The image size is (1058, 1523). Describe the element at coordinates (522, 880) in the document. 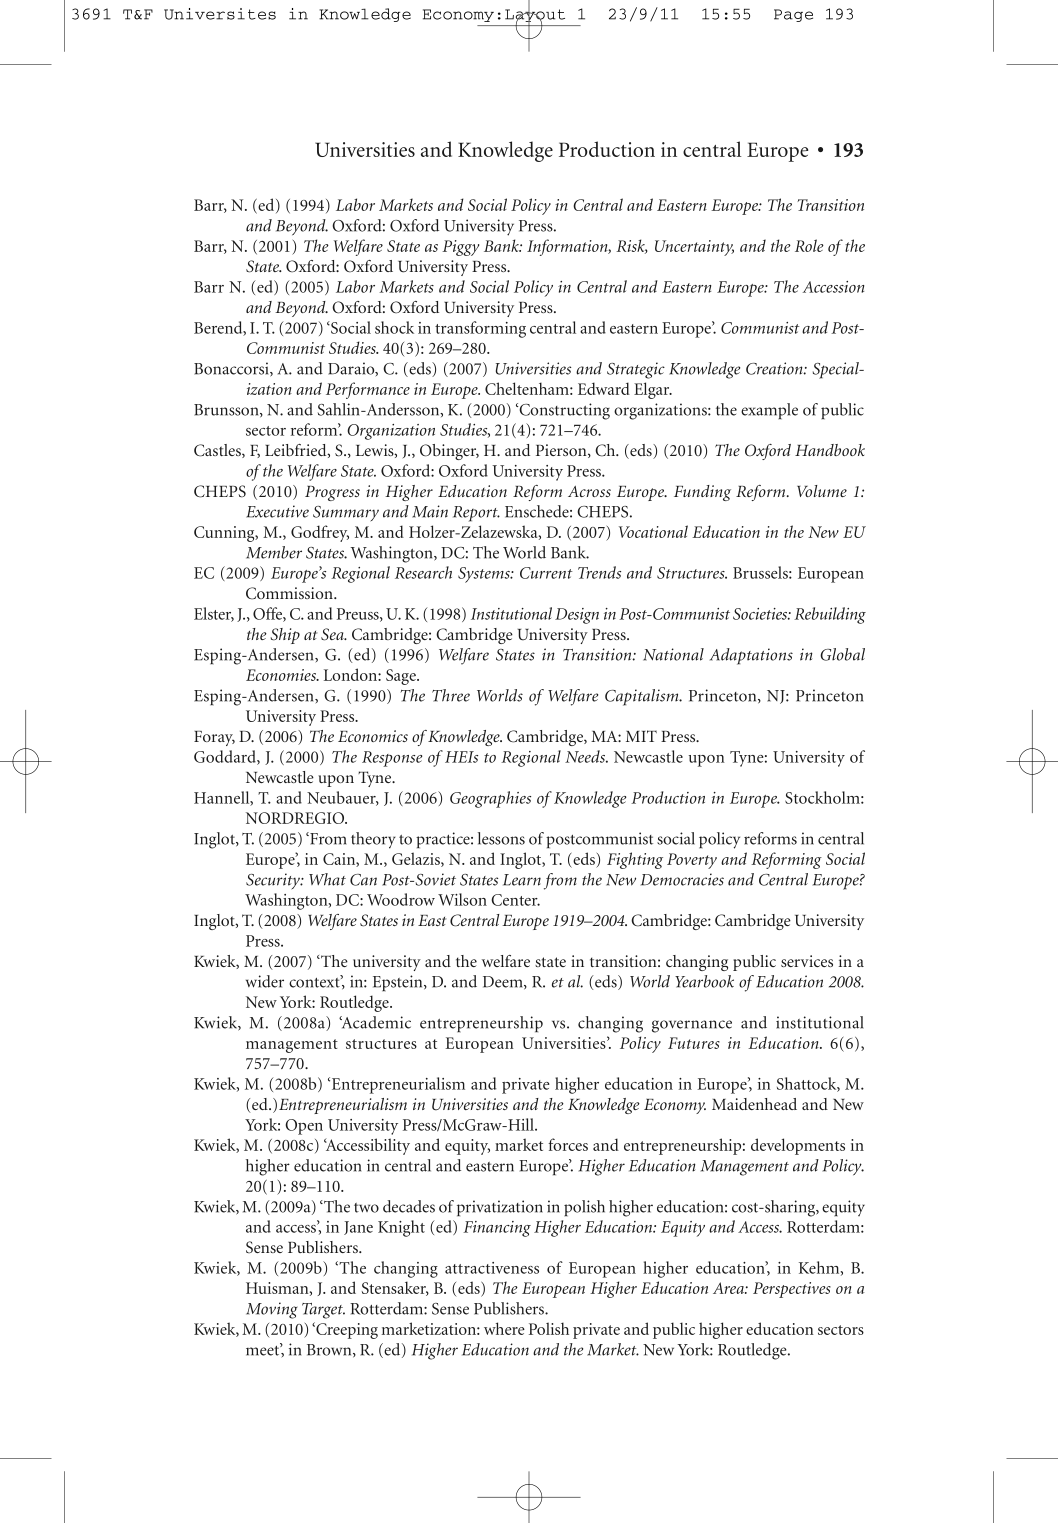

I see `Learn` at that location.
